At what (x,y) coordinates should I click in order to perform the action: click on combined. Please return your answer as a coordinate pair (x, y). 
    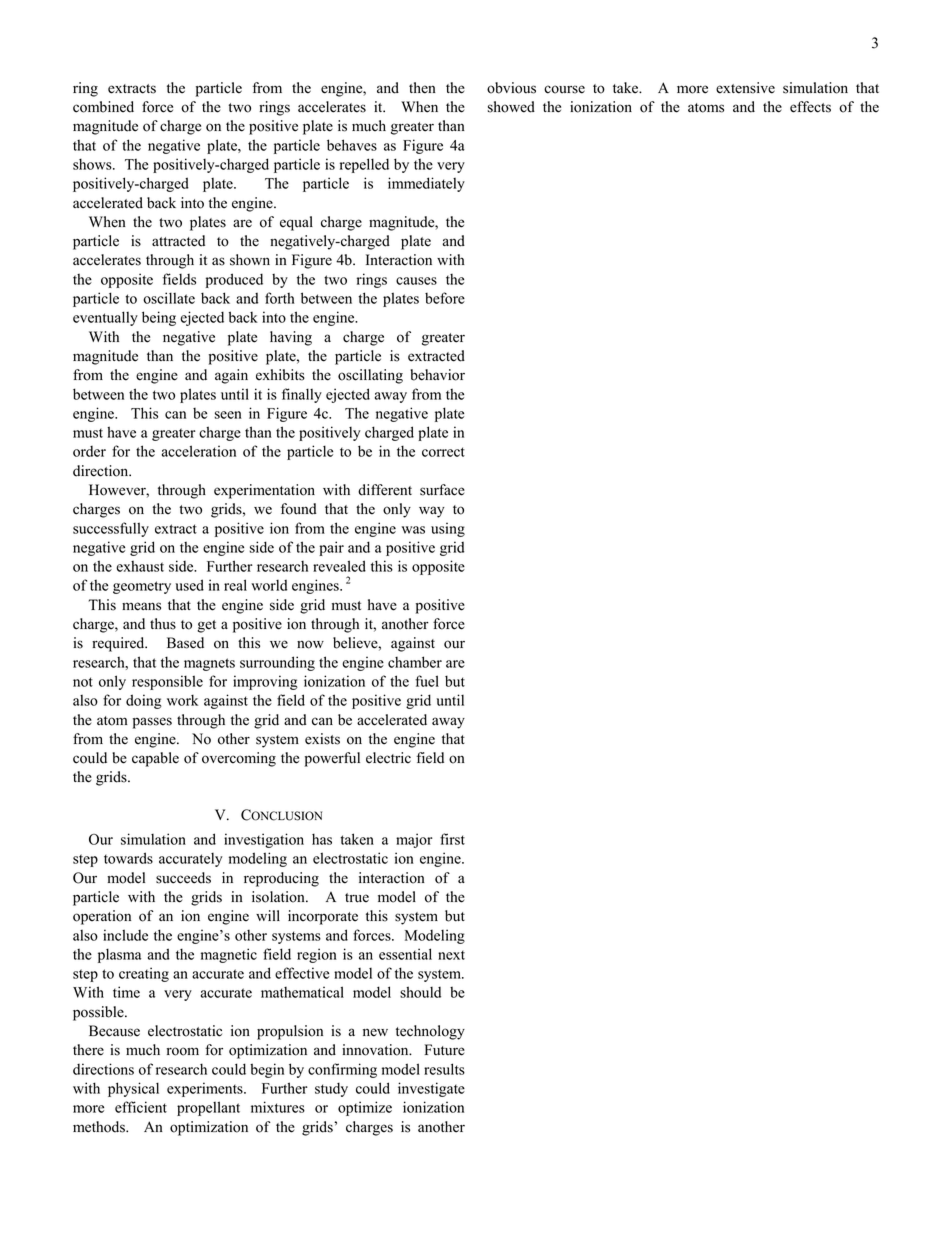
    Looking at the image, I should click on (103, 107).
